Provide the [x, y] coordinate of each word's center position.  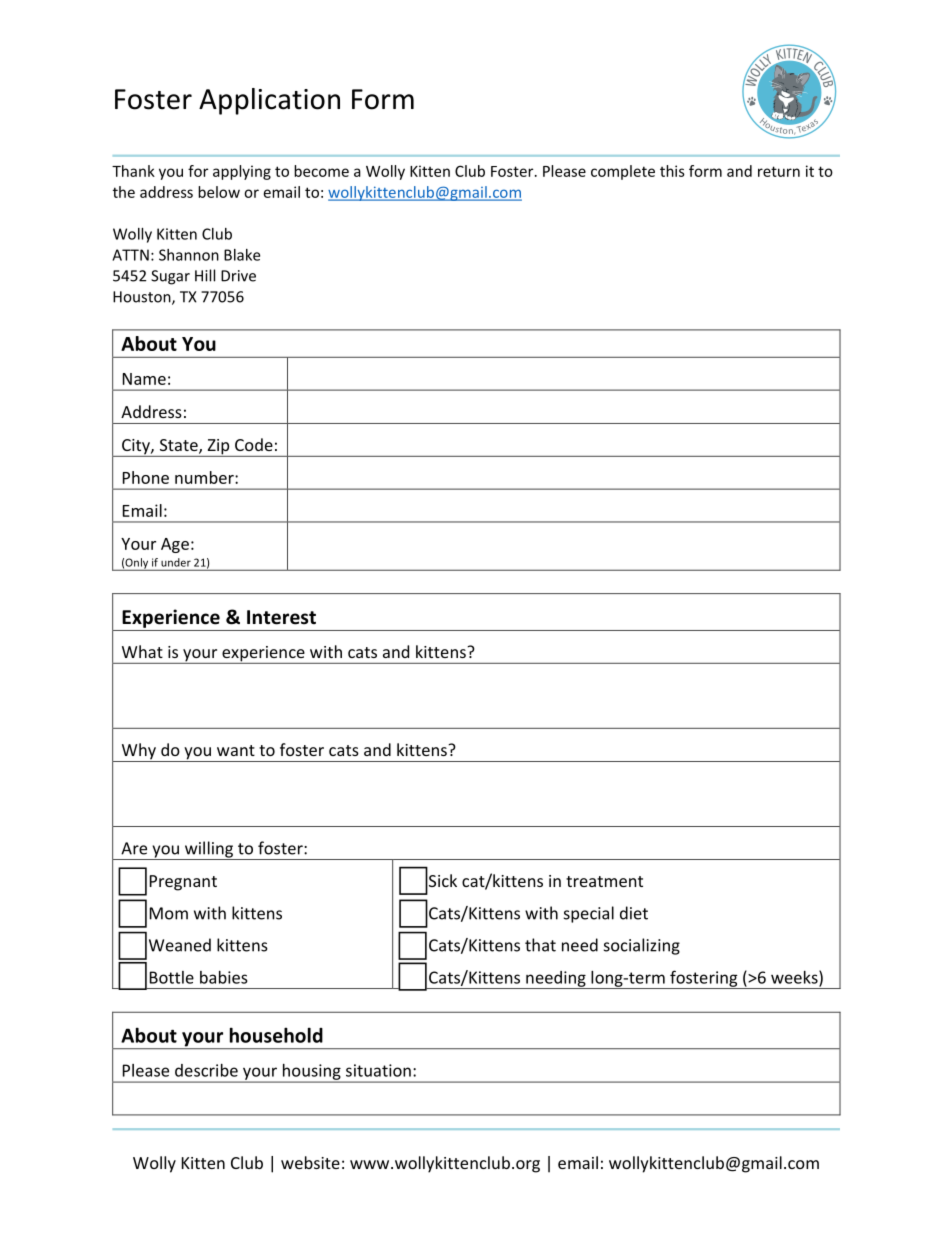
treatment [604, 881]
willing [209, 850]
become [321, 171]
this [672, 171]
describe [206, 1070]
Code [254, 444]
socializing [642, 946]
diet [634, 913]
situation [378, 1070]
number [205, 477]
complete [623, 172]
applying [242, 172]
